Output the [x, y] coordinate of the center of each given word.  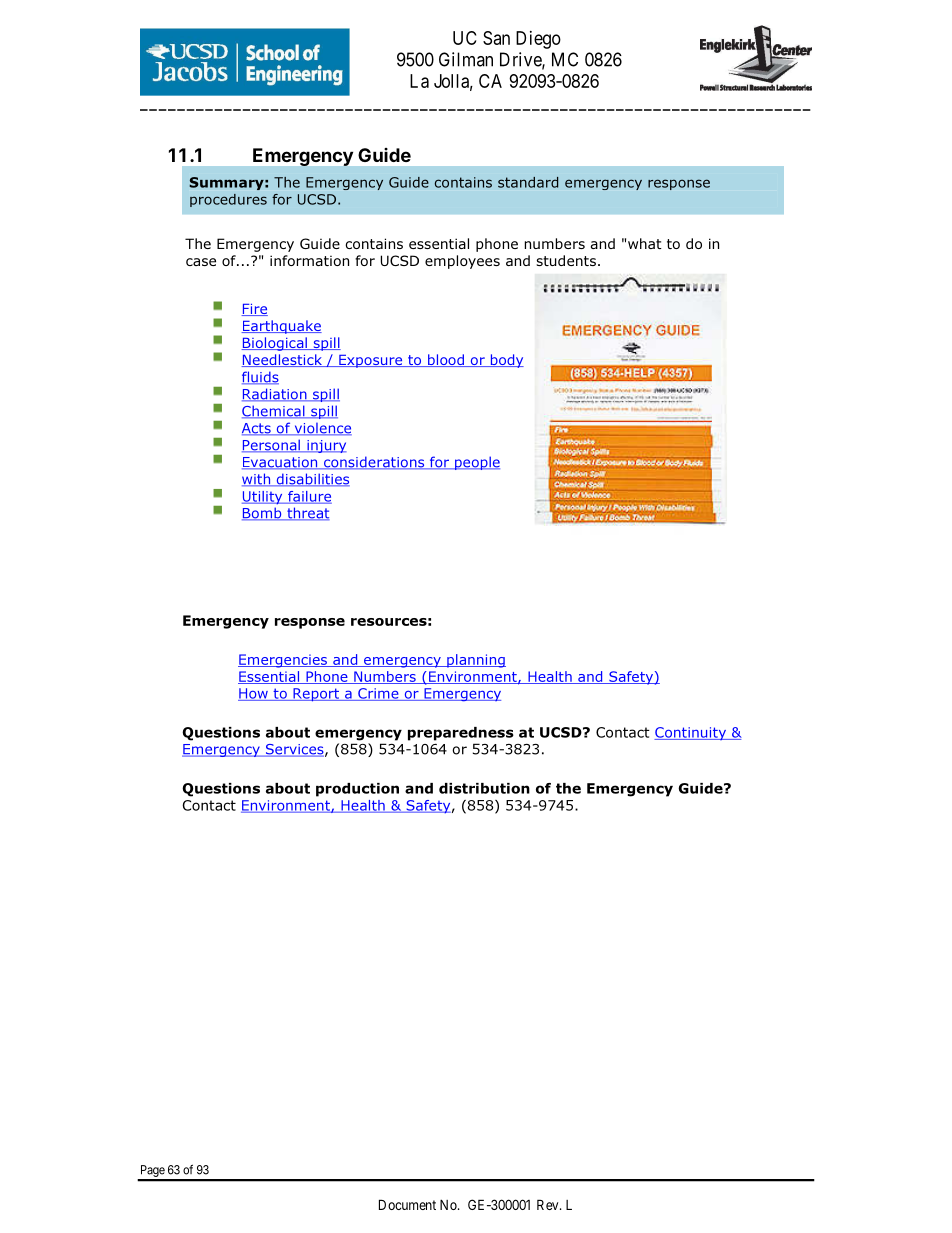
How [254, 694]
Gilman [466, 59]
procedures [228, 200]
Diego [538, 40]
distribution [484, 788]
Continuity [691, 733]
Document [407, 1204]
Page [152, 1172]
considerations [374, 463]
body [506, 361]
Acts [257, 429]
